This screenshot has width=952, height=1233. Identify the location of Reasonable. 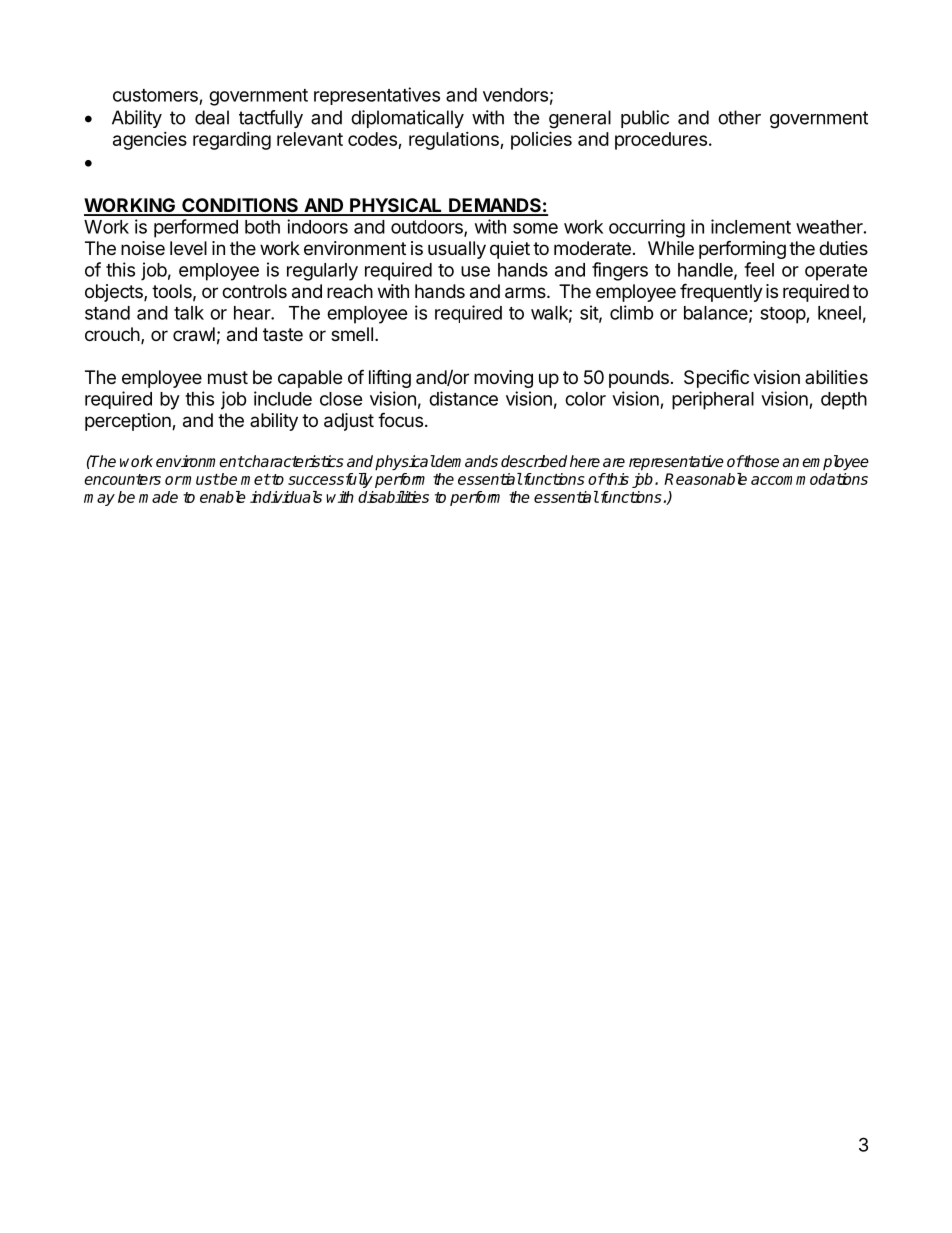
(705, 479).
